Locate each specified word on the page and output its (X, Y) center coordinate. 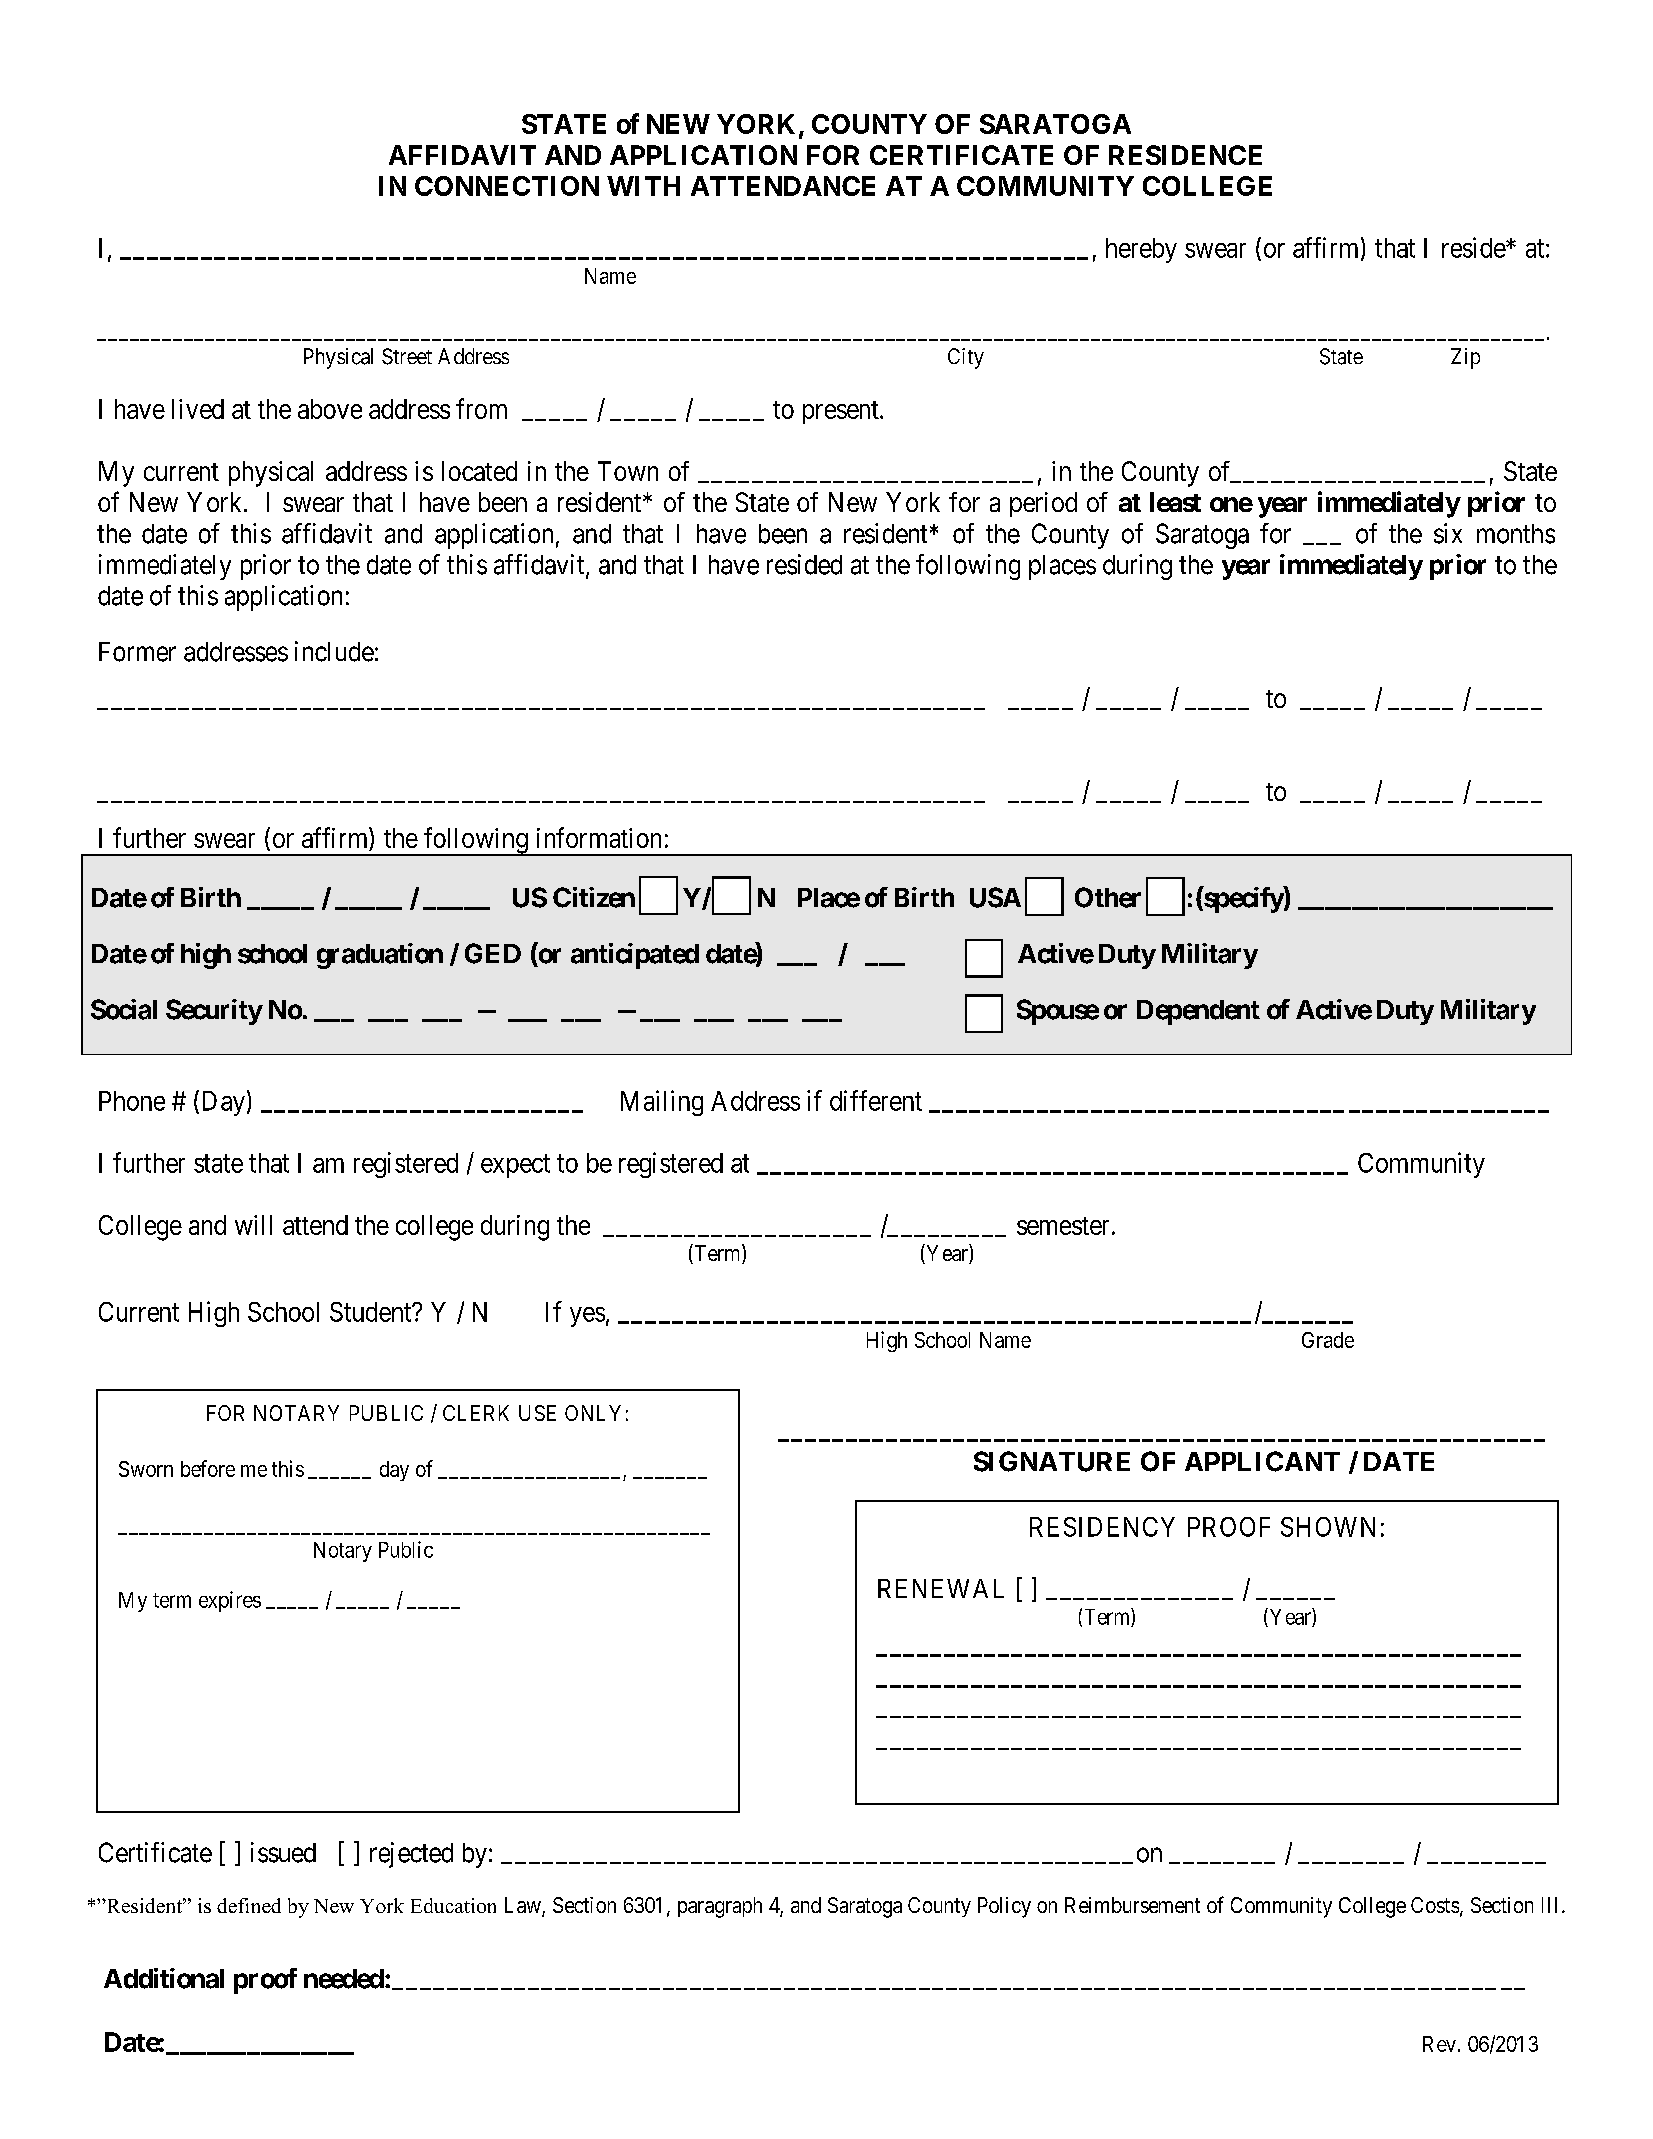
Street (407, 356)
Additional (164, 1978)
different (876, 1100)
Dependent (1198, 1012)
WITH (643, 186)
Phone (132, 1101)
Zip (1465, 358)
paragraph (720, 1907)
